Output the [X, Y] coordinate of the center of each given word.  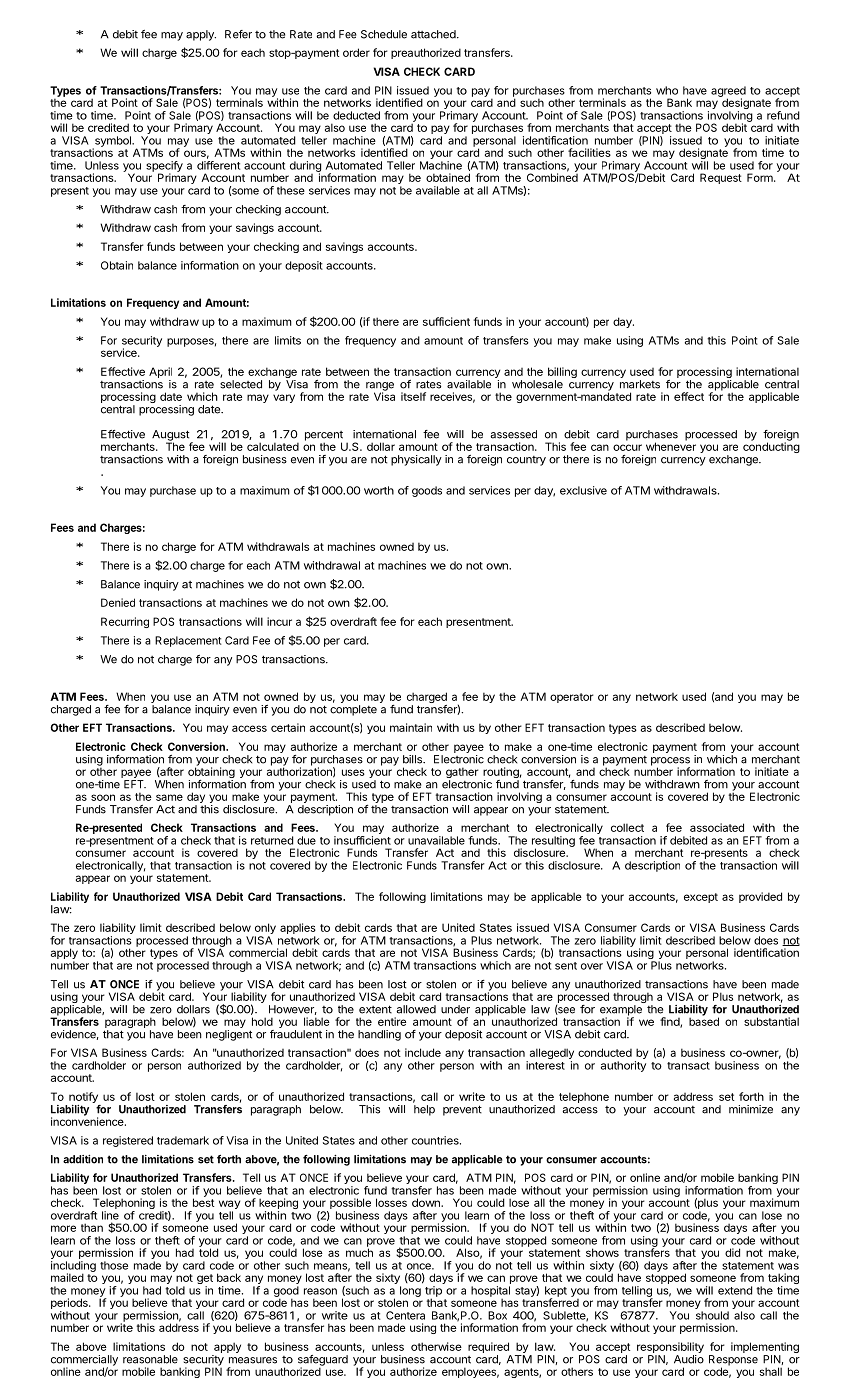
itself [413, 396]
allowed [416, 1009]
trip [433, 1292]
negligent [229, 1035]
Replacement [188, 641]
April [160, 374]
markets [640, 384]
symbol [112, 142]
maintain [411, 727]
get [205, 1280]
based [704, 1020]
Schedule [384, 34]
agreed [728, 92]
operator [572, 698]
